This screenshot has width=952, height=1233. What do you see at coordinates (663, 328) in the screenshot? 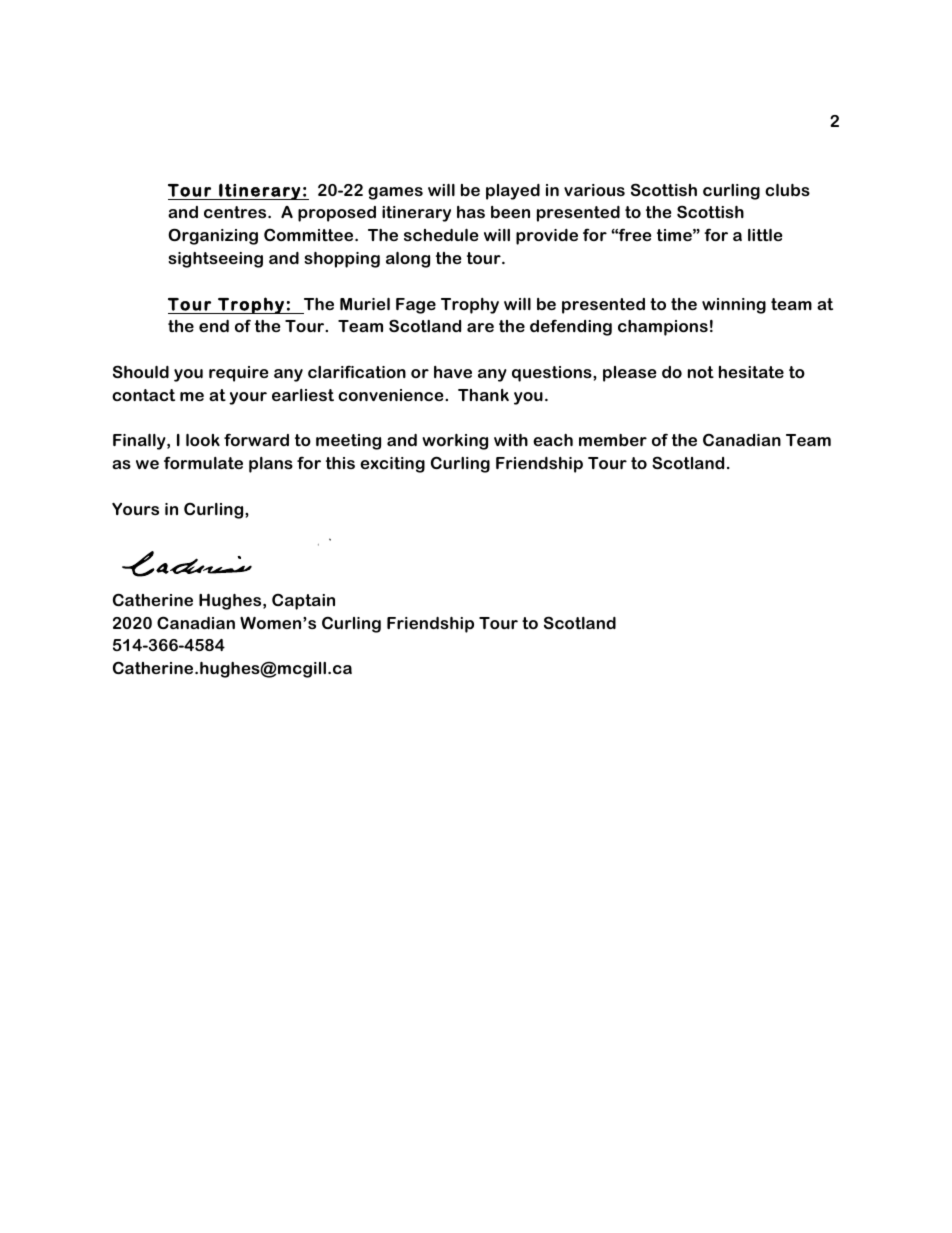
I see `champions` at bounding box center [663, 328].
